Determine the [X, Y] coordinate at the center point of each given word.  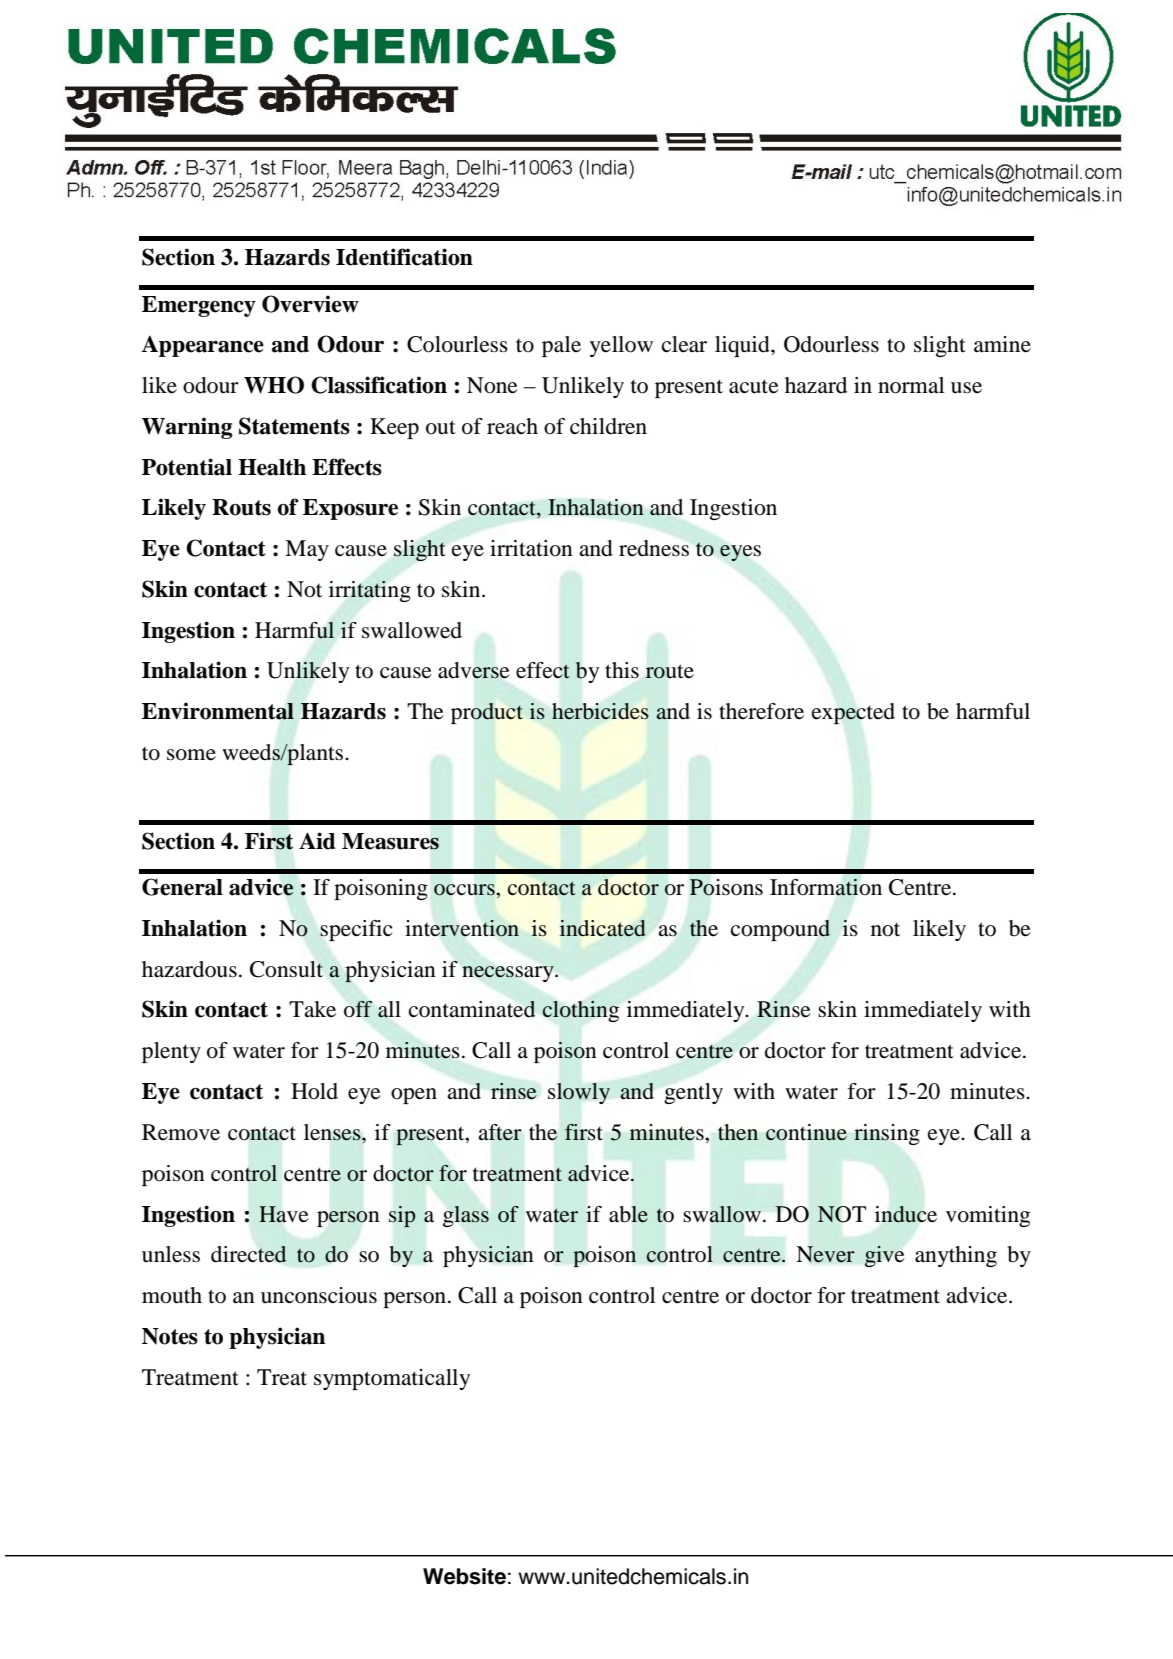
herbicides [600, 711]
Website [464, 1576]
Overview [310, 304]
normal [911, 385]
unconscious [319, 1295]
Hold [314, 1091]
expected [853, 713]
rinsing [887, 1134]
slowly [579, 1093]
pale [561, 346]
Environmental [218, 711]
